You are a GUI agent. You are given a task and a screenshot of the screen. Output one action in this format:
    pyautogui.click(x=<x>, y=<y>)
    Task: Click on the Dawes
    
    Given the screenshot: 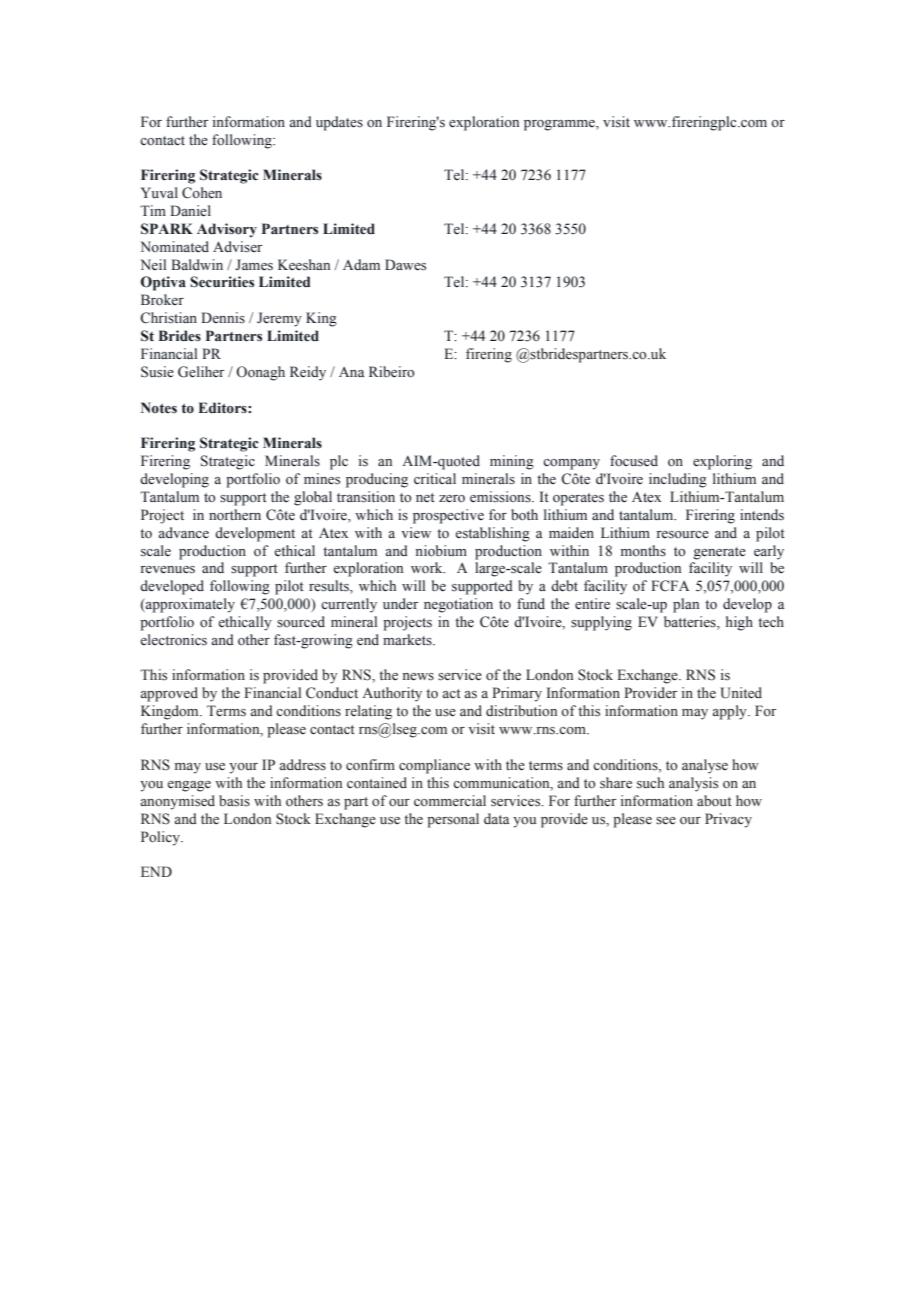 What is the action you would take?
    pyautogui.click(x=405, y=265)
